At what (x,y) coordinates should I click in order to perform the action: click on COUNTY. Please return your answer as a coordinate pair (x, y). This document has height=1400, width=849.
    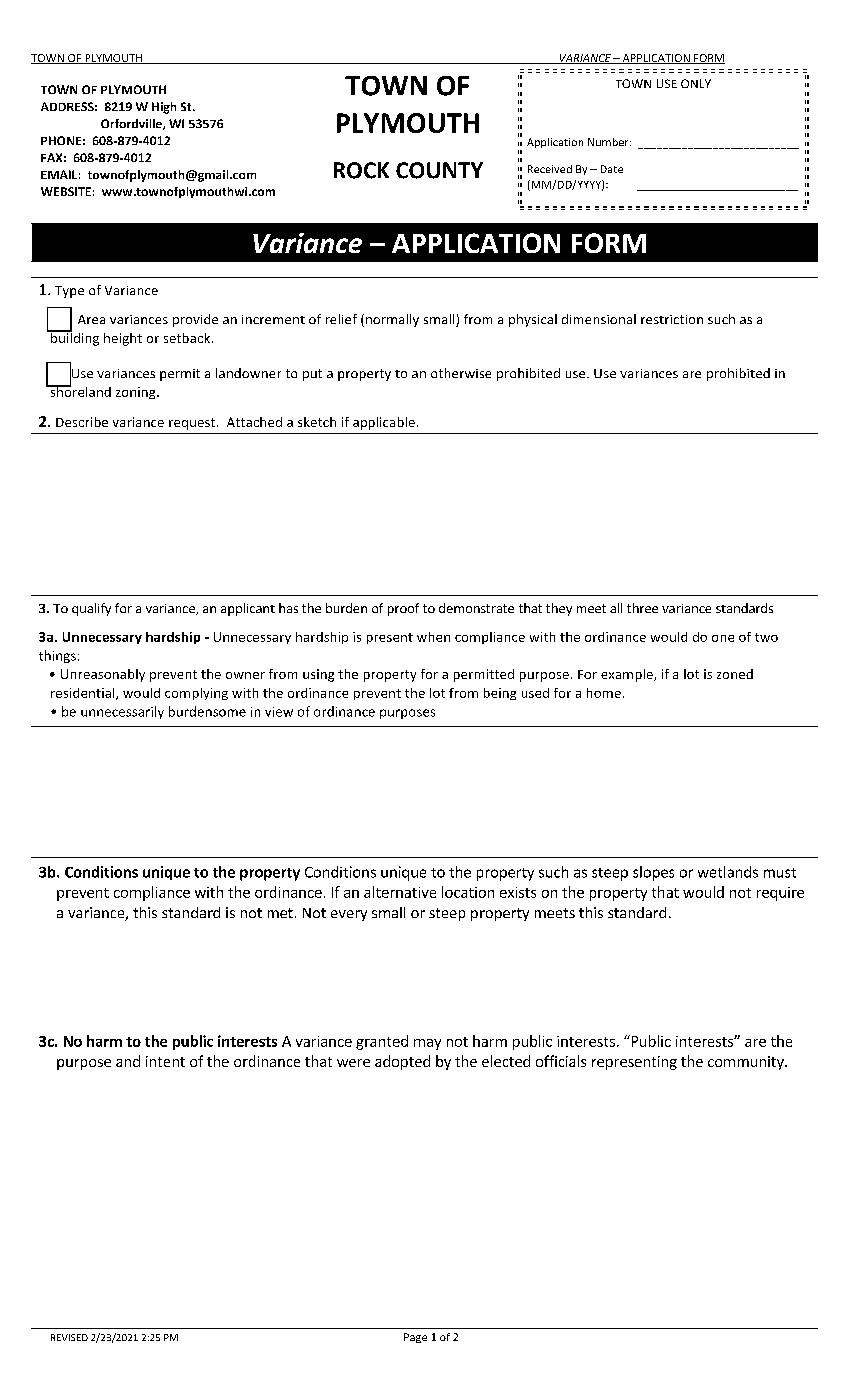
    Looking at the image, I should click on (439, 170).
